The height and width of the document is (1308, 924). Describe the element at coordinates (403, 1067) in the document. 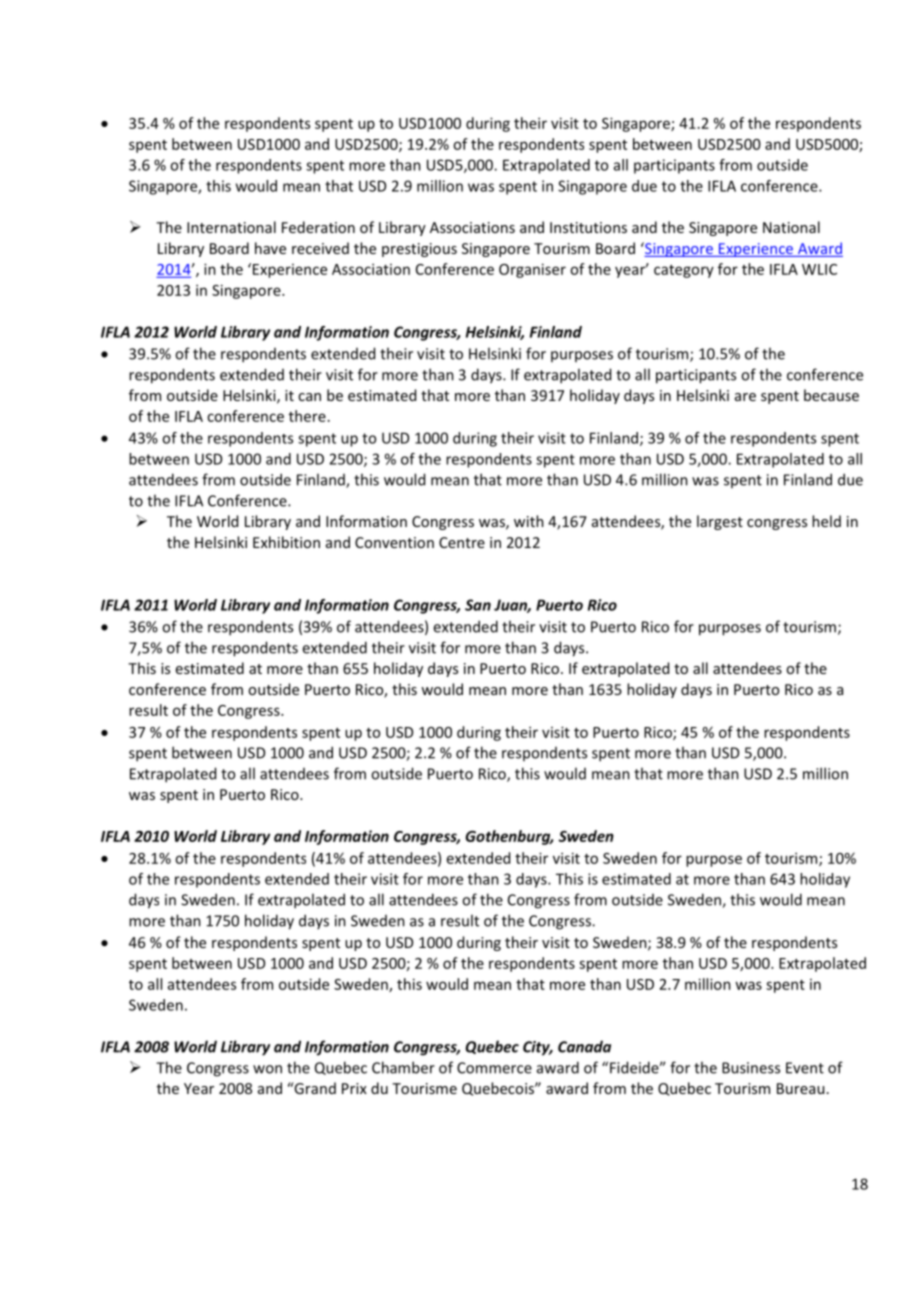

I see `Chamber` at that location.
